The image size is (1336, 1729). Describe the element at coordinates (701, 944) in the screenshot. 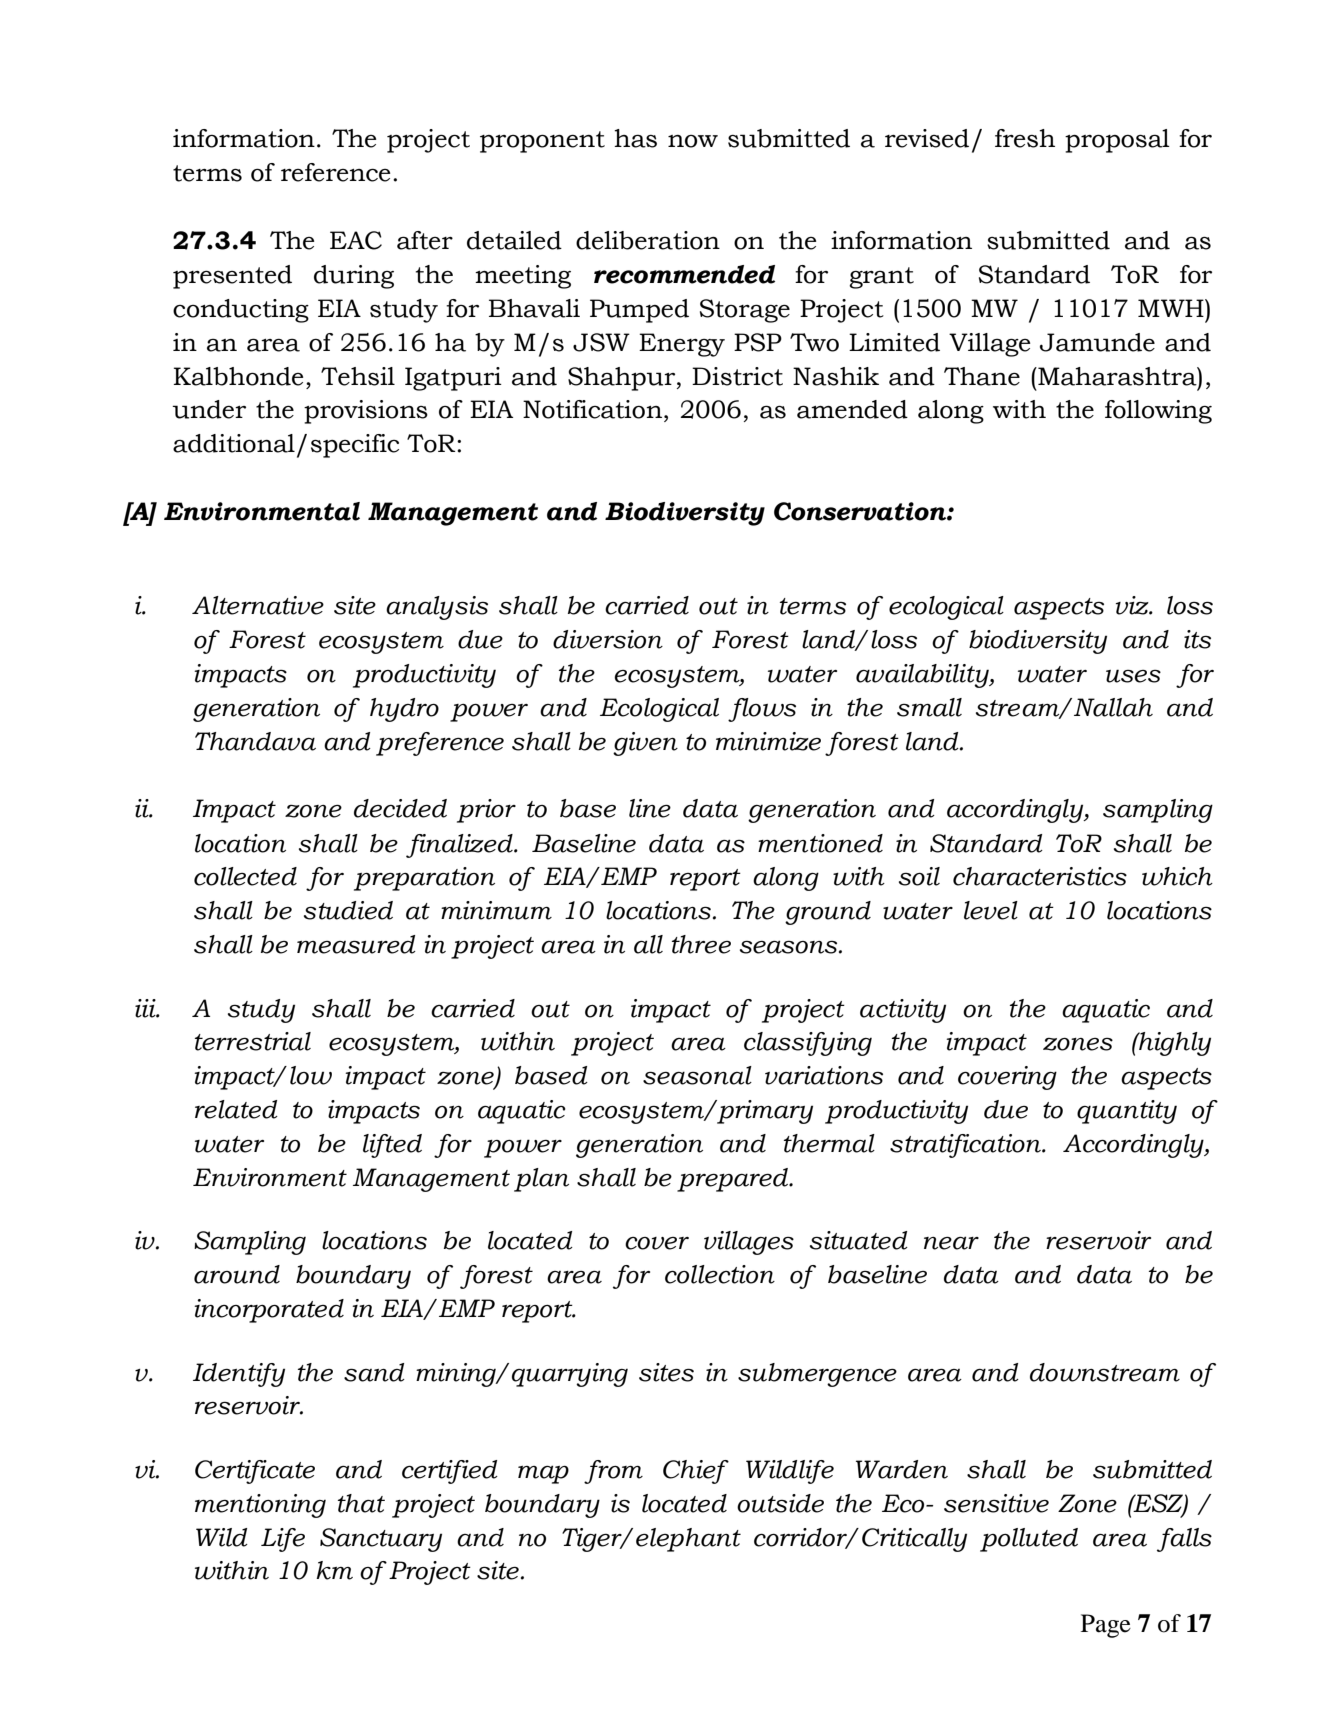

I see `three` at that location.
